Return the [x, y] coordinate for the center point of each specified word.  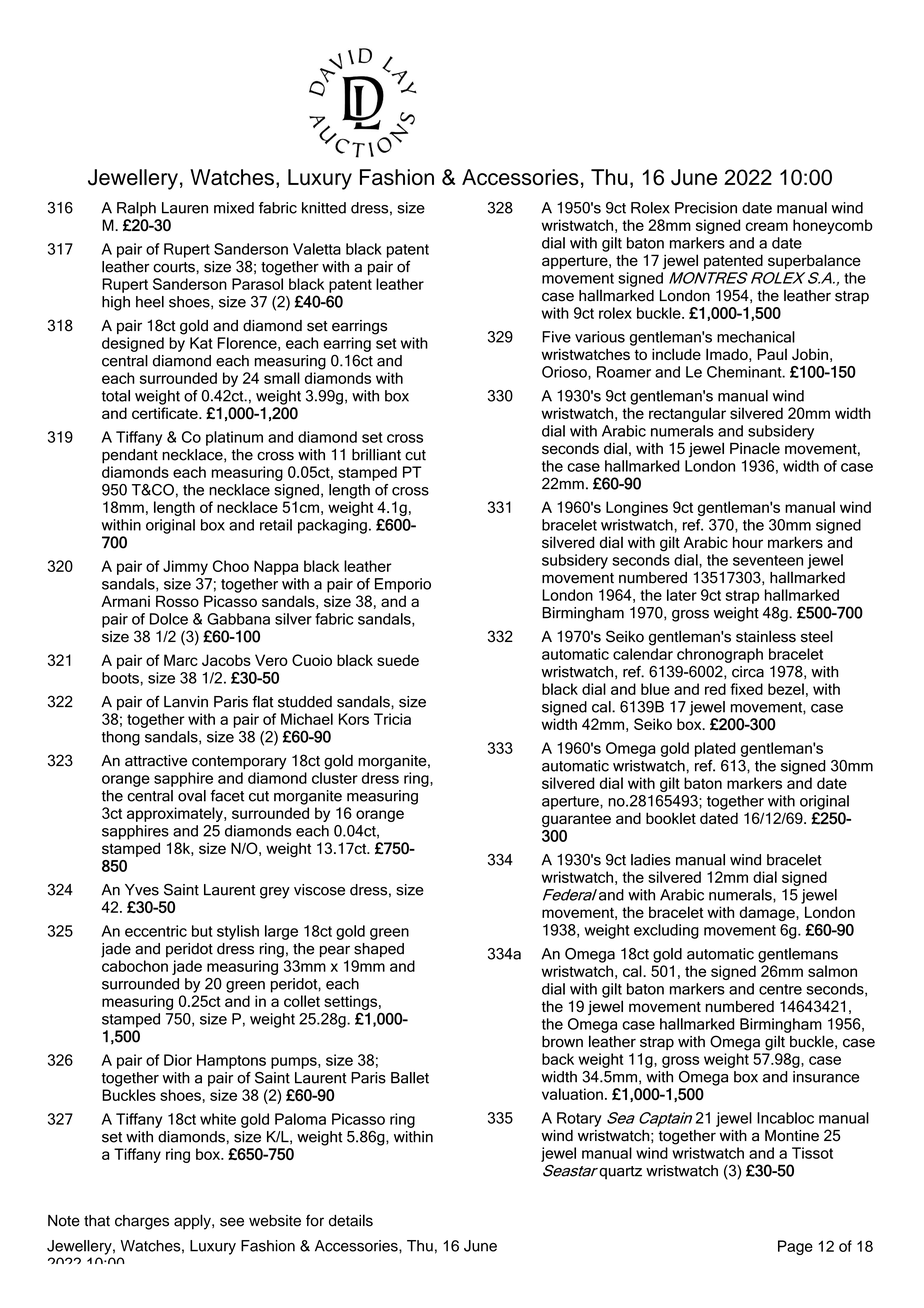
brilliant [376, 455]
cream [767, 226]
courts [175, 267]
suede [398, 660]
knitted [324, 208]
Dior [178, 1060]
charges [142, 1222]
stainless [766, 636]
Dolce [169, 619]
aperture [571, 803]
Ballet [410, 1078]
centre [780, 989]
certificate [166, 413]
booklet [671, 818]
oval [192, 796]
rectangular [687, 414]
